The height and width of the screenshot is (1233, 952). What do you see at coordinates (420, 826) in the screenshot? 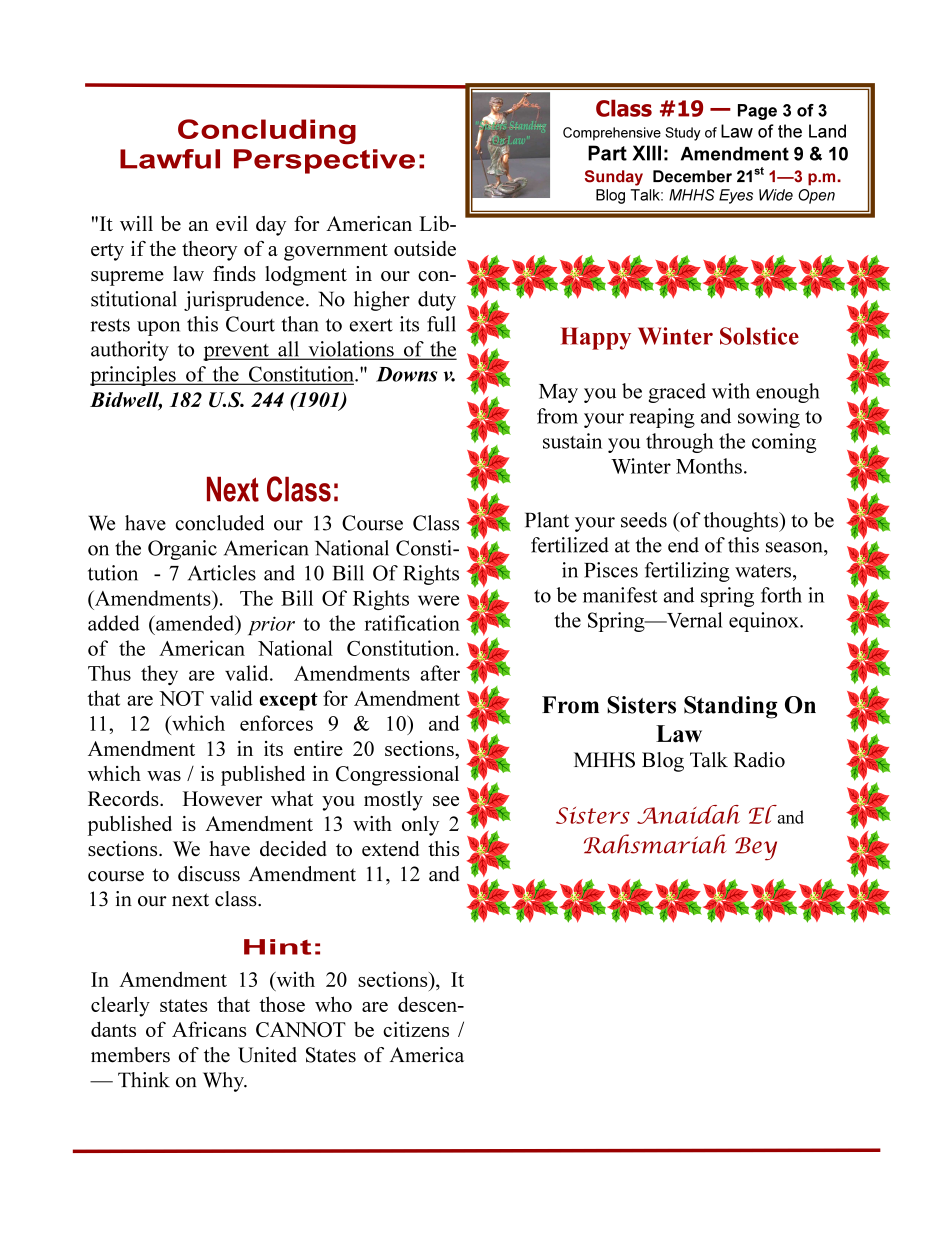
I see `only` at bounding box center [420, 826].
